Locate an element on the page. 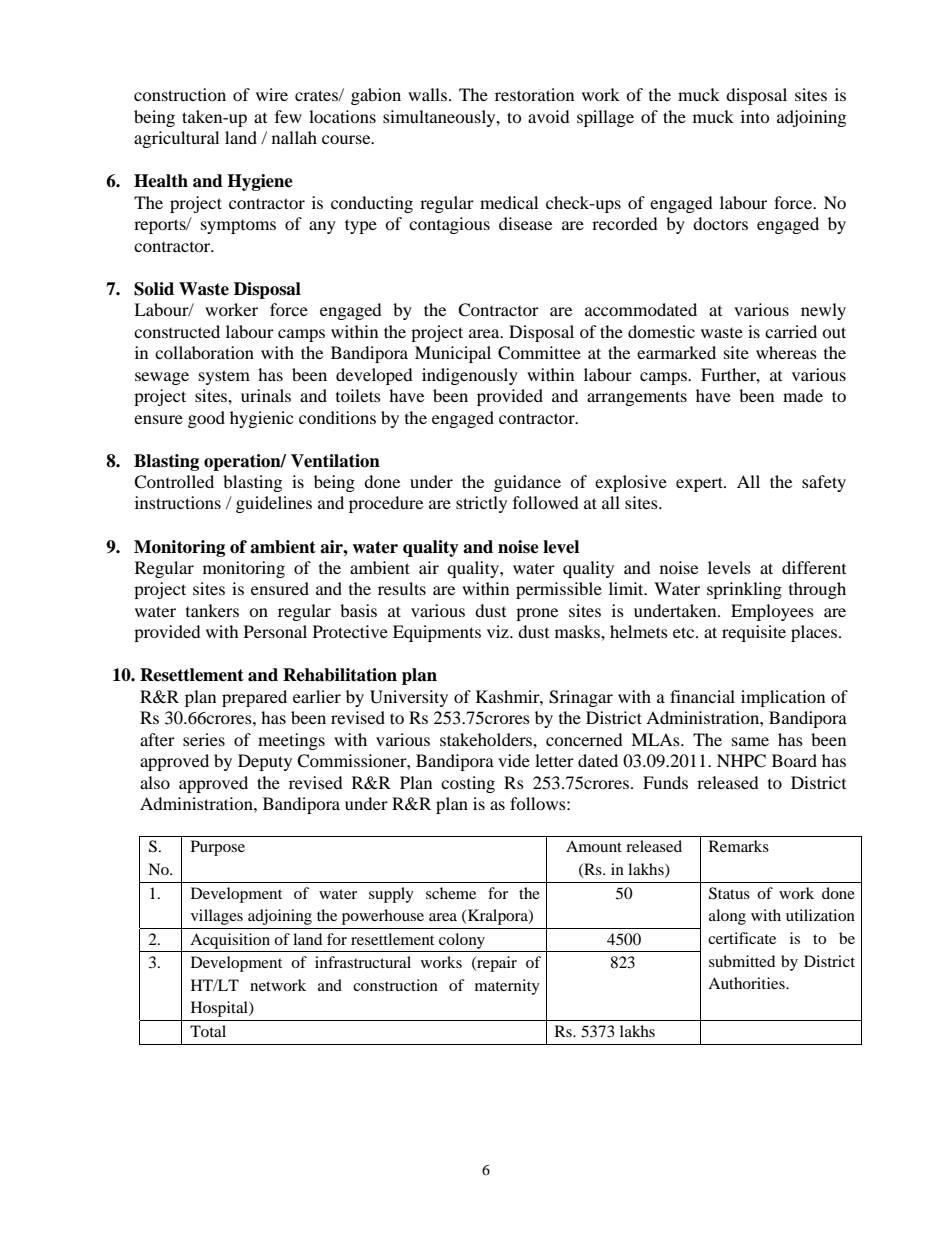 The width and height of the image is (952, 1233). maternity is located at coordinates (507, 987).
